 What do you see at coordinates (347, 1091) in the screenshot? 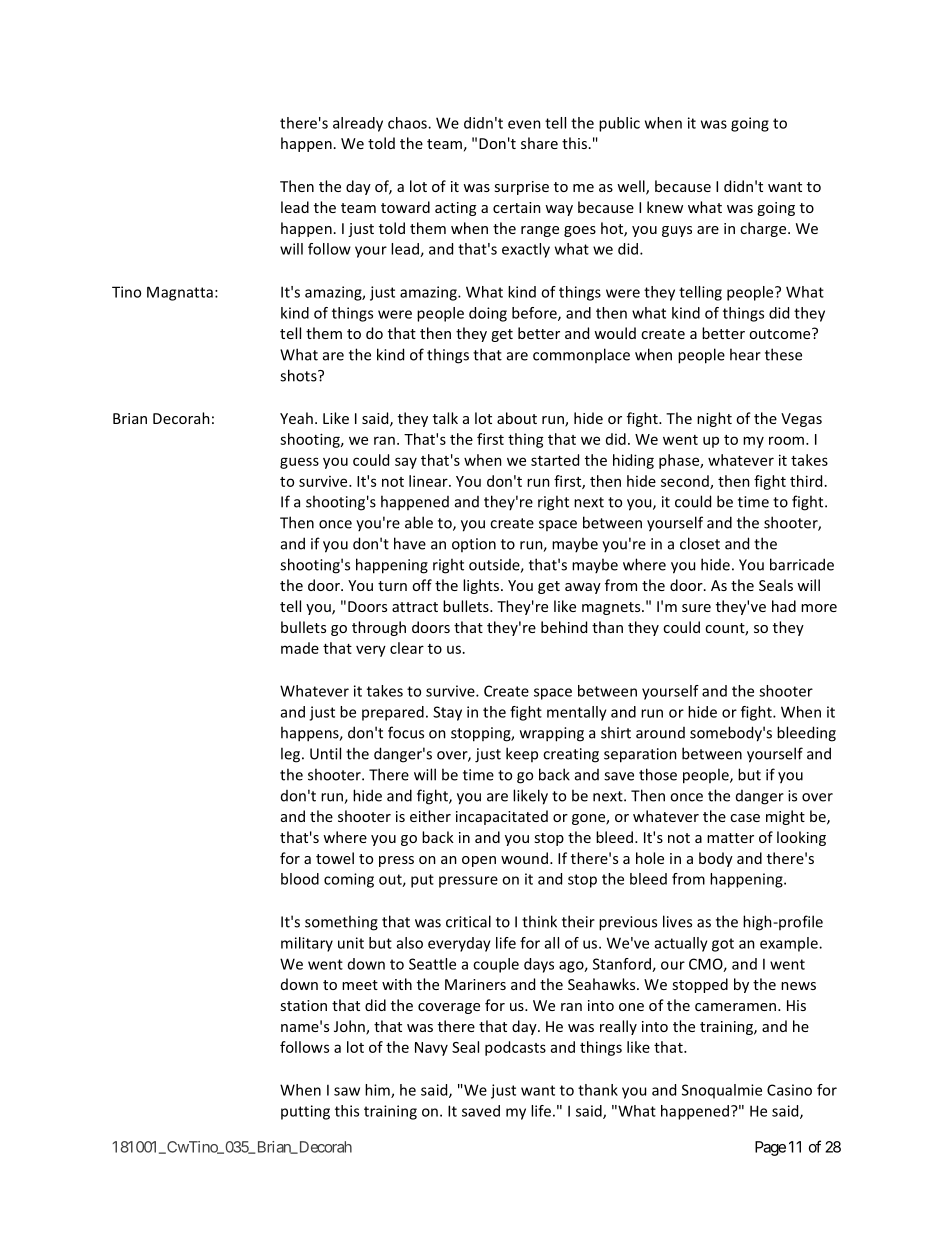
I see `saw` at bounding box center [347, 1091].
